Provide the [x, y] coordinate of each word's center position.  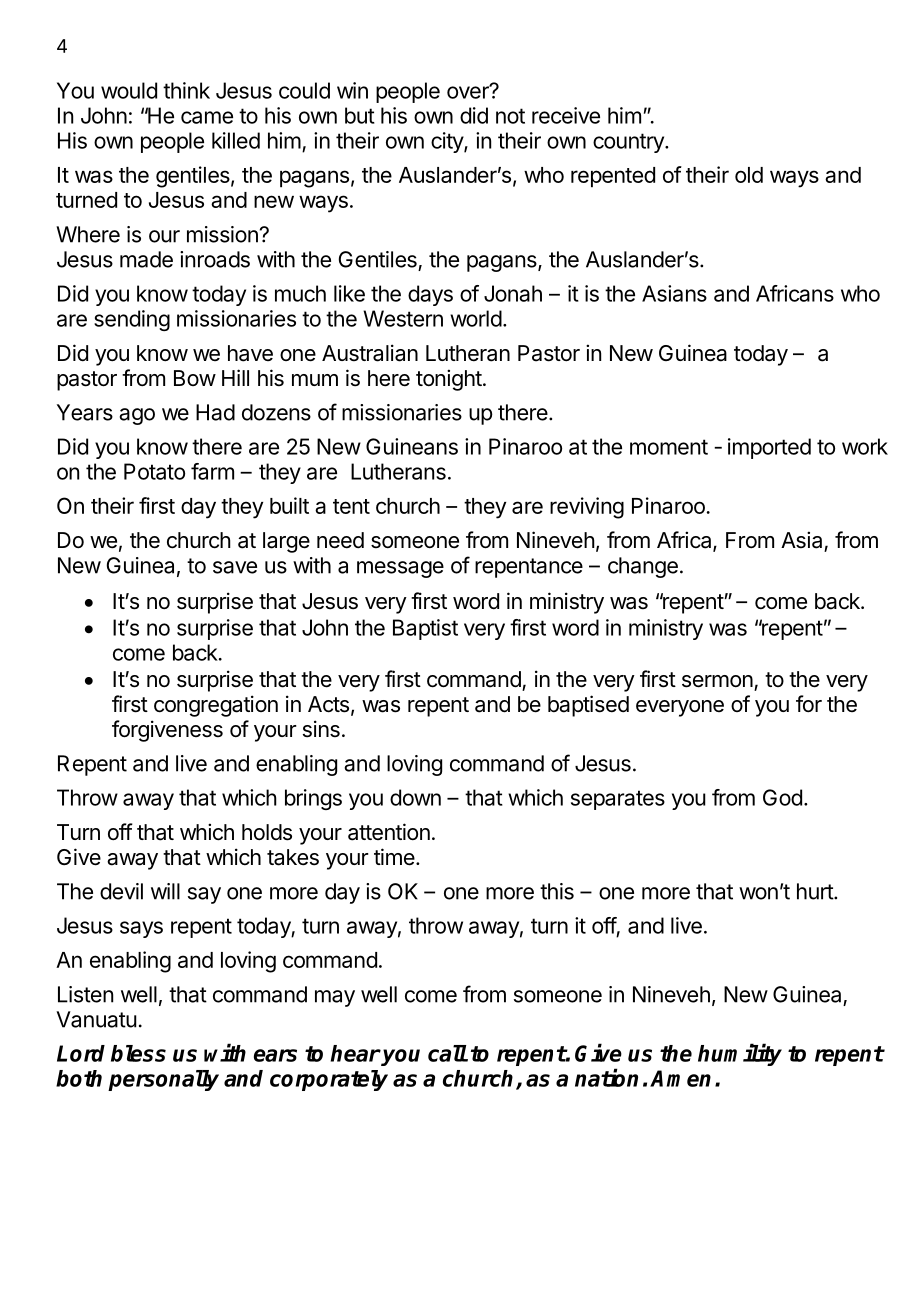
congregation [216, 706]
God [782, 797]
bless [138, 1053]
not [510, 116]
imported [769, 448]
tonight [449, 380]
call [447, 1053]
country [629, 143]
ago [137, 416]
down [415, 797]
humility [740, 1054]
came [207, 117]
